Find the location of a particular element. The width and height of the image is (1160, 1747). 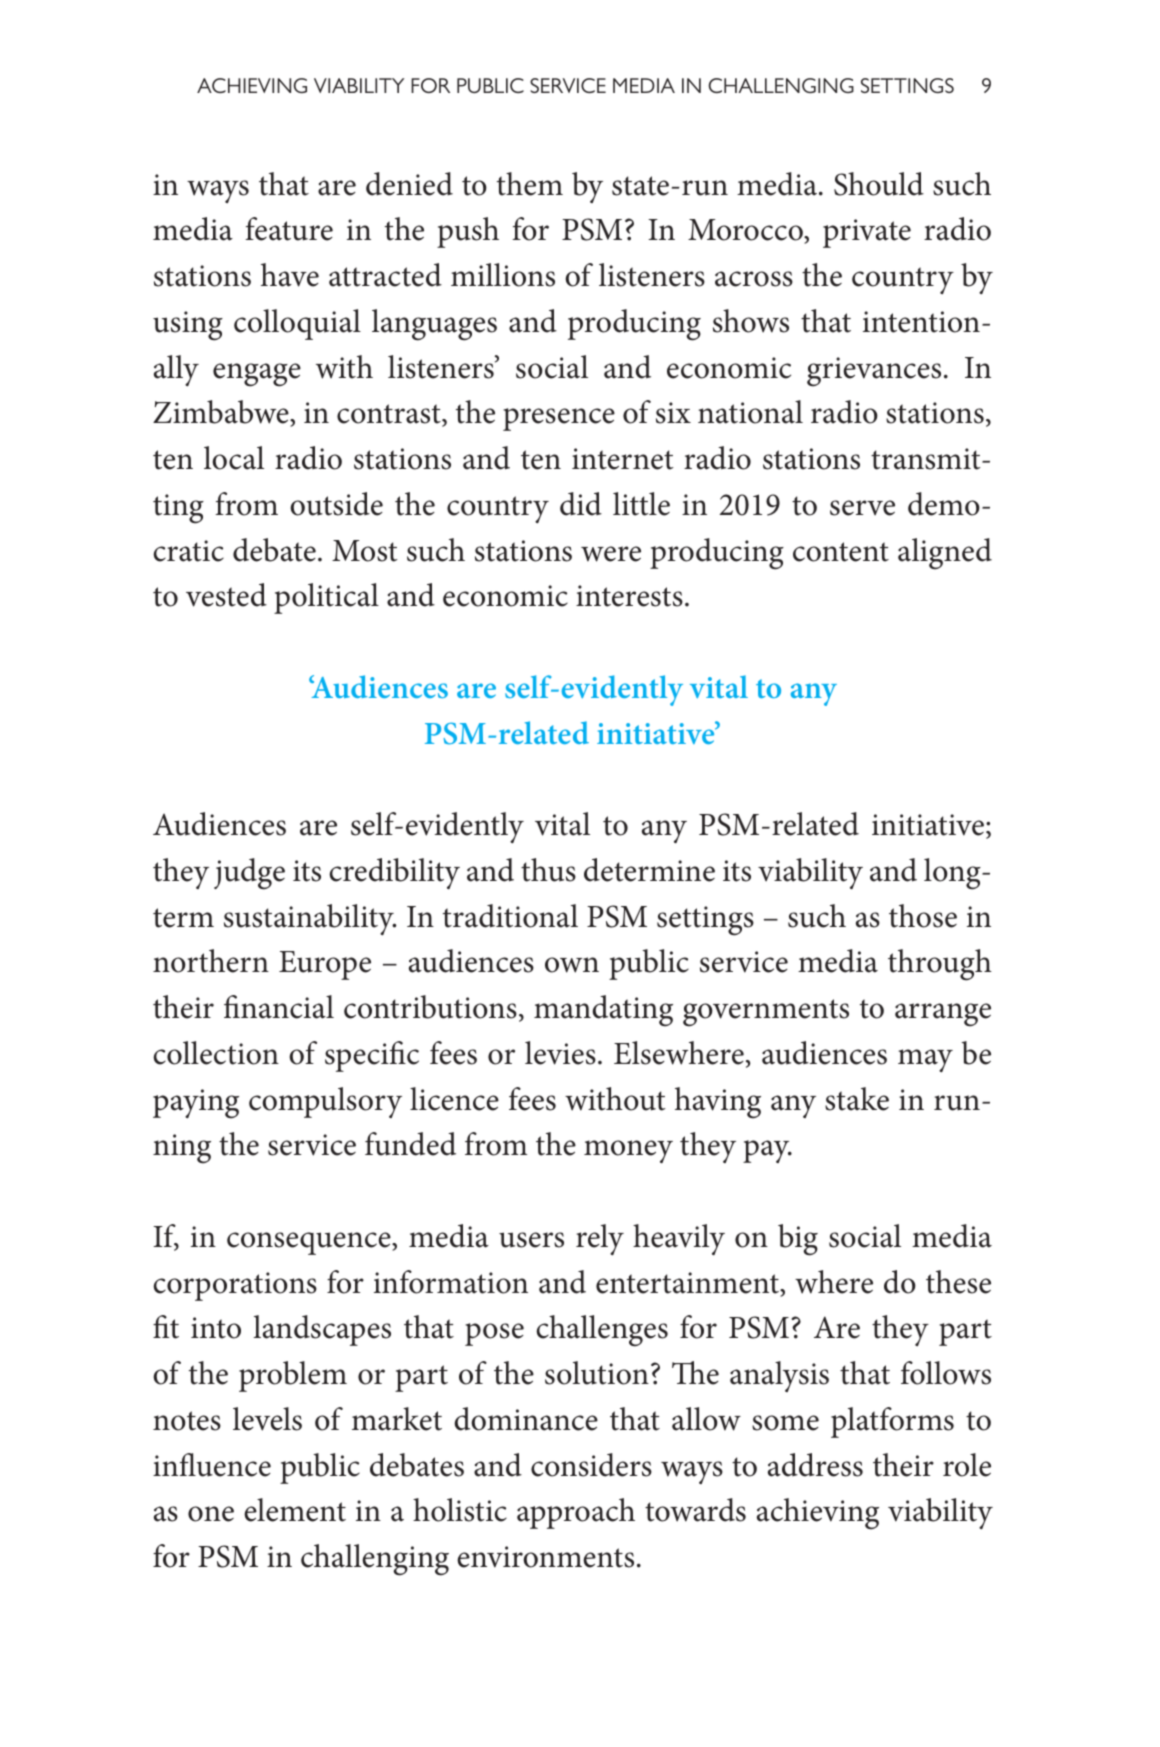

judge is located at coordinates (249, 874).
